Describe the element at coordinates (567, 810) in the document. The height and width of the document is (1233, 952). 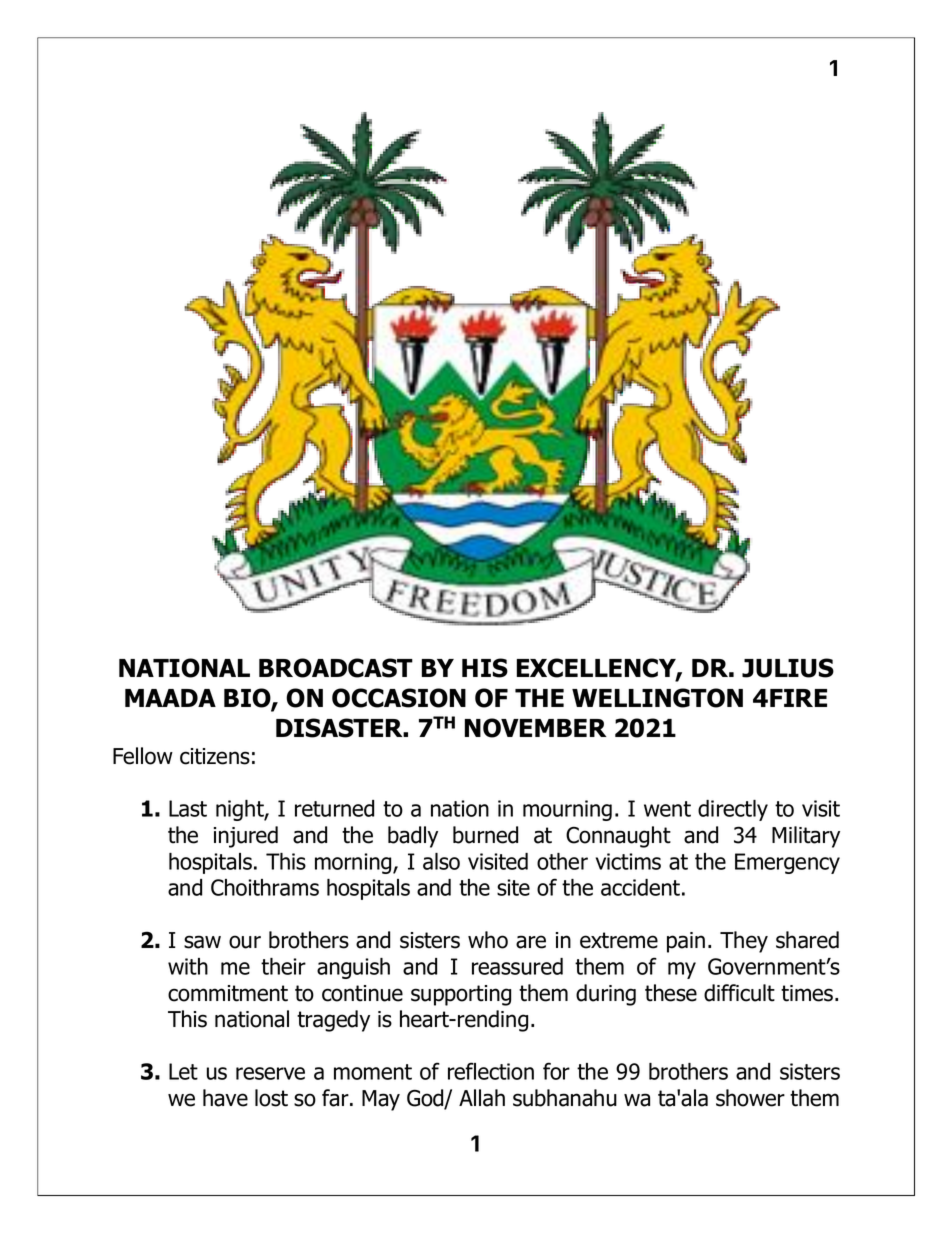
I see `mourning` at that location.
